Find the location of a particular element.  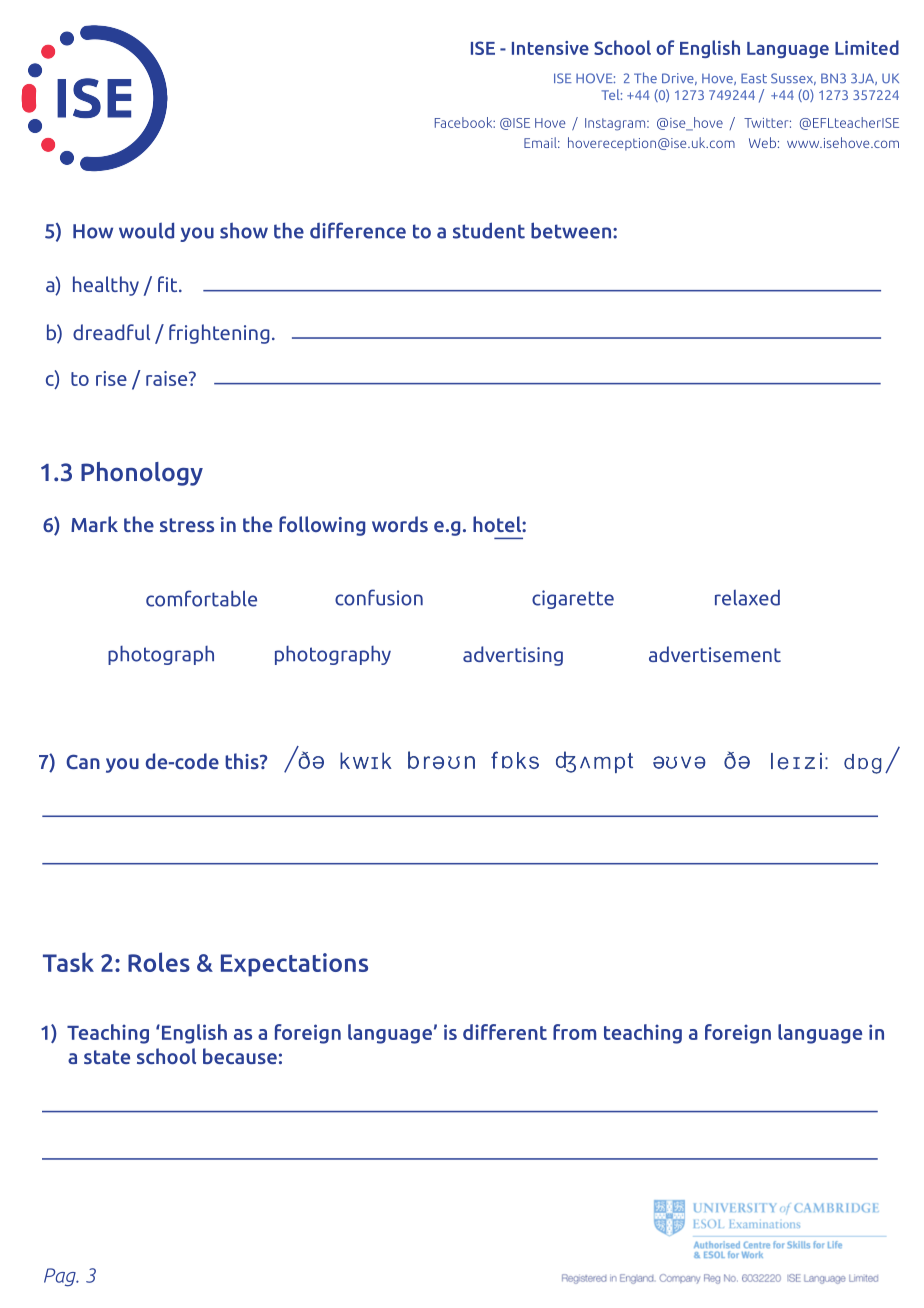

advertising is located at coordinates (513, 656).
